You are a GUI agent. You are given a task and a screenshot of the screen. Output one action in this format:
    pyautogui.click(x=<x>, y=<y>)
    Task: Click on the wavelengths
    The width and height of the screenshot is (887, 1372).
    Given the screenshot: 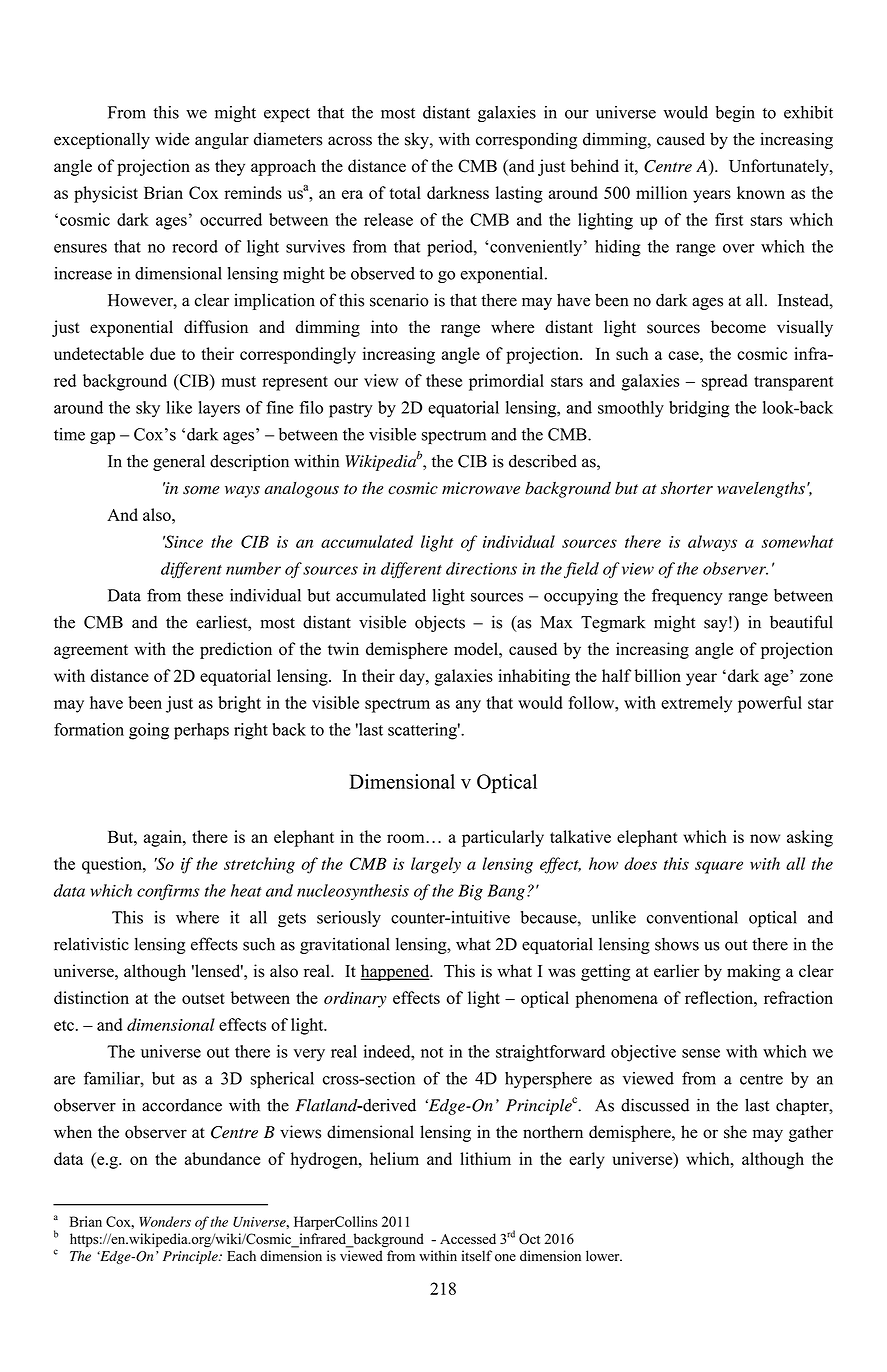 What is the action you would take?
    pyautogui.click(x=761, y=489)
